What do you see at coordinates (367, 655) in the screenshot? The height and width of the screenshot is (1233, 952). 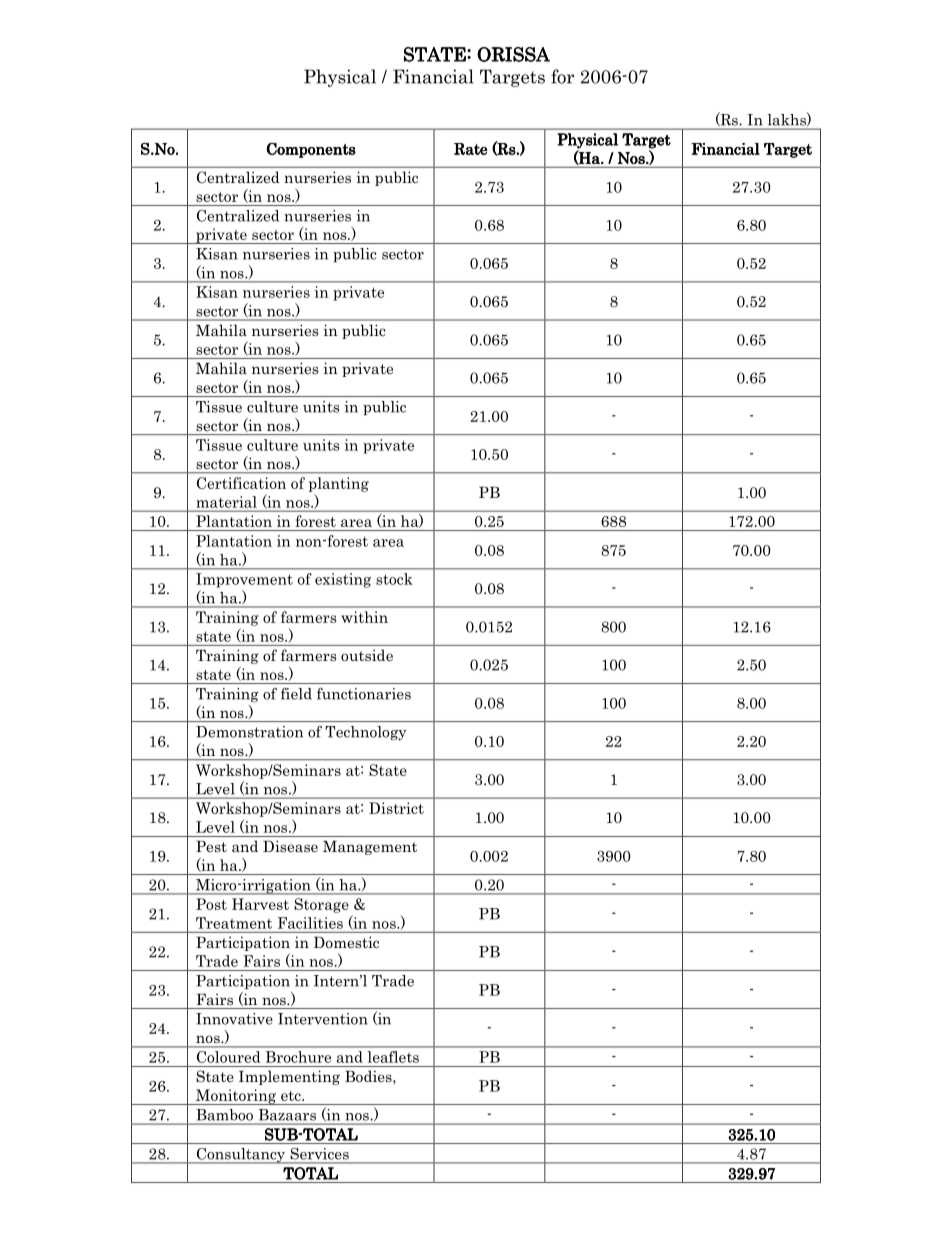 I see `outside` at bounding box center [367, 655].
